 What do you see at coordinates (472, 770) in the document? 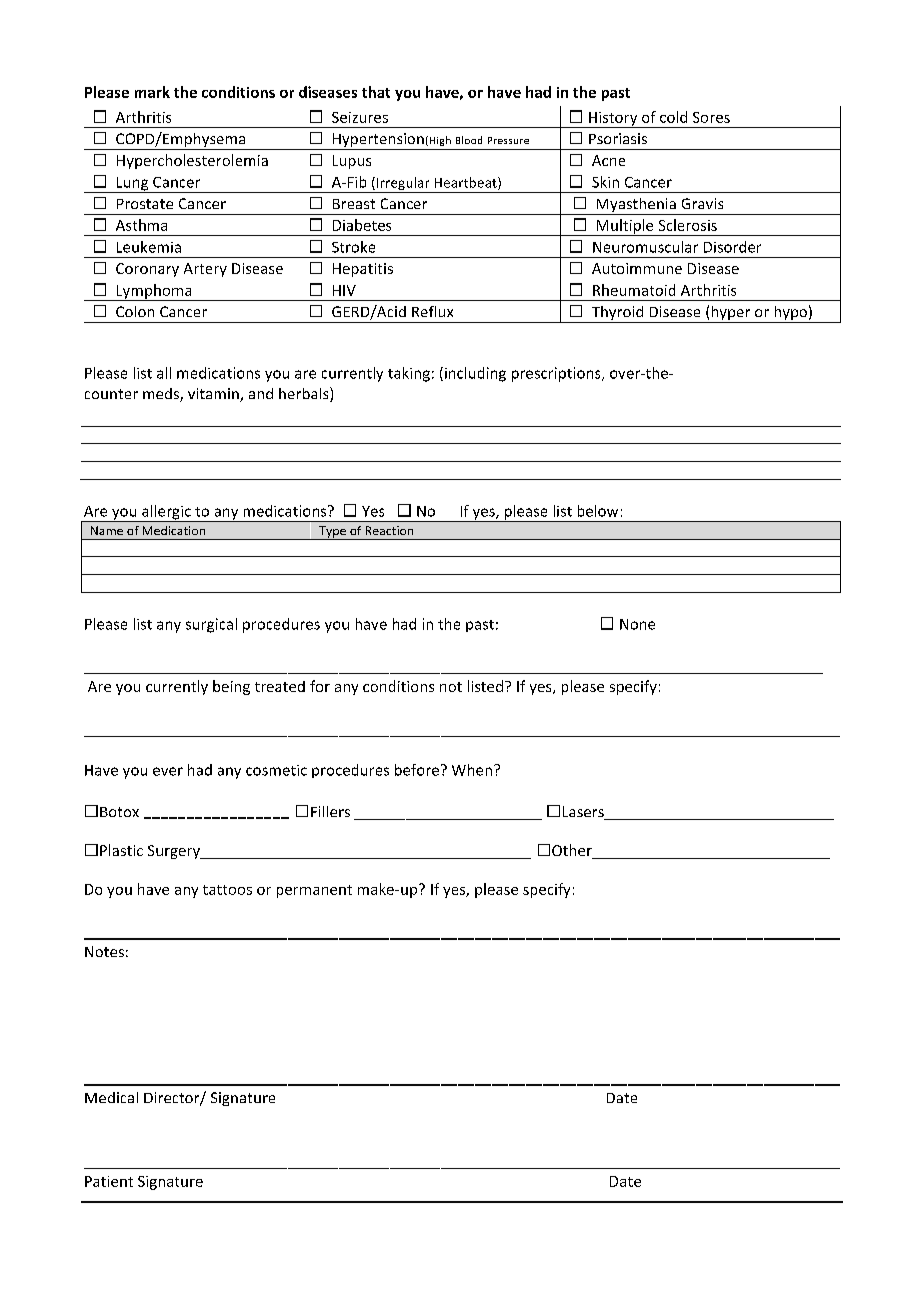
I see `When` at bounding box center [472, 770].
